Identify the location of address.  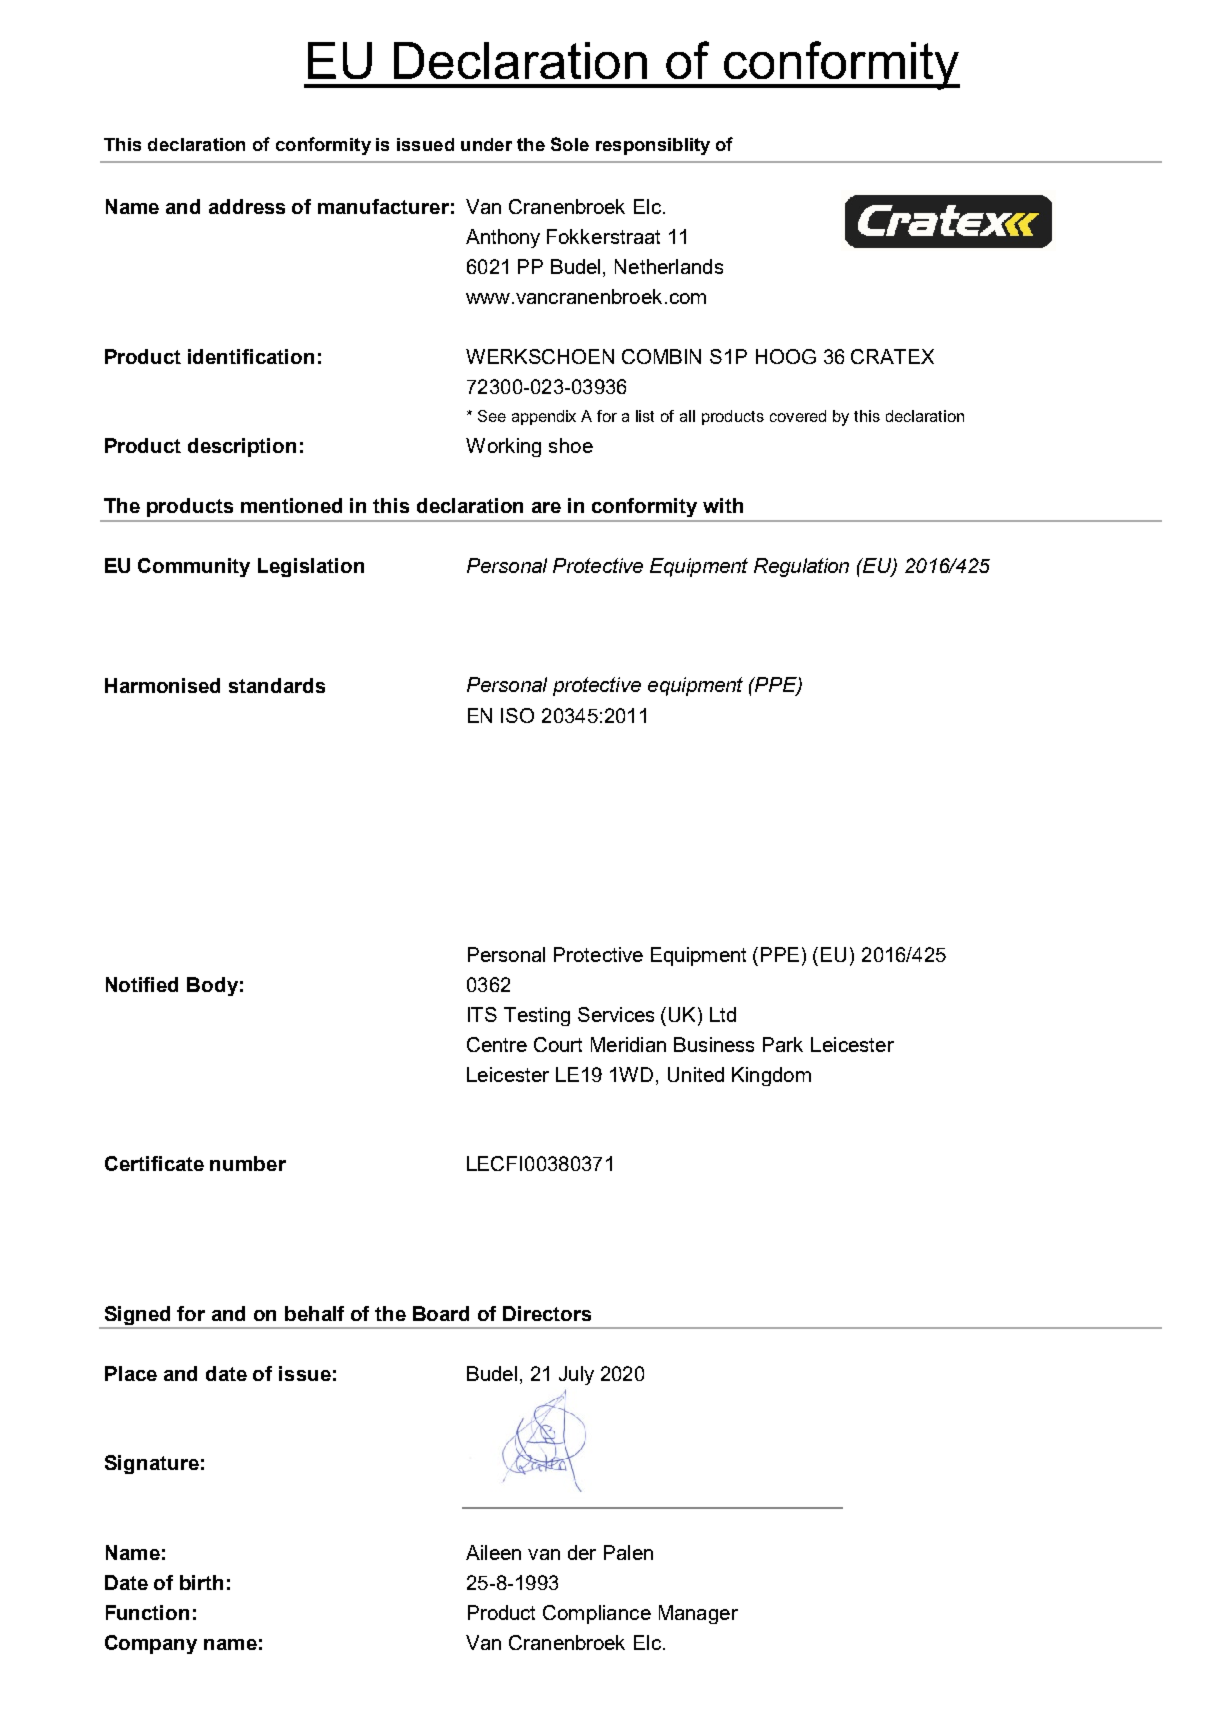
(247, 206).
